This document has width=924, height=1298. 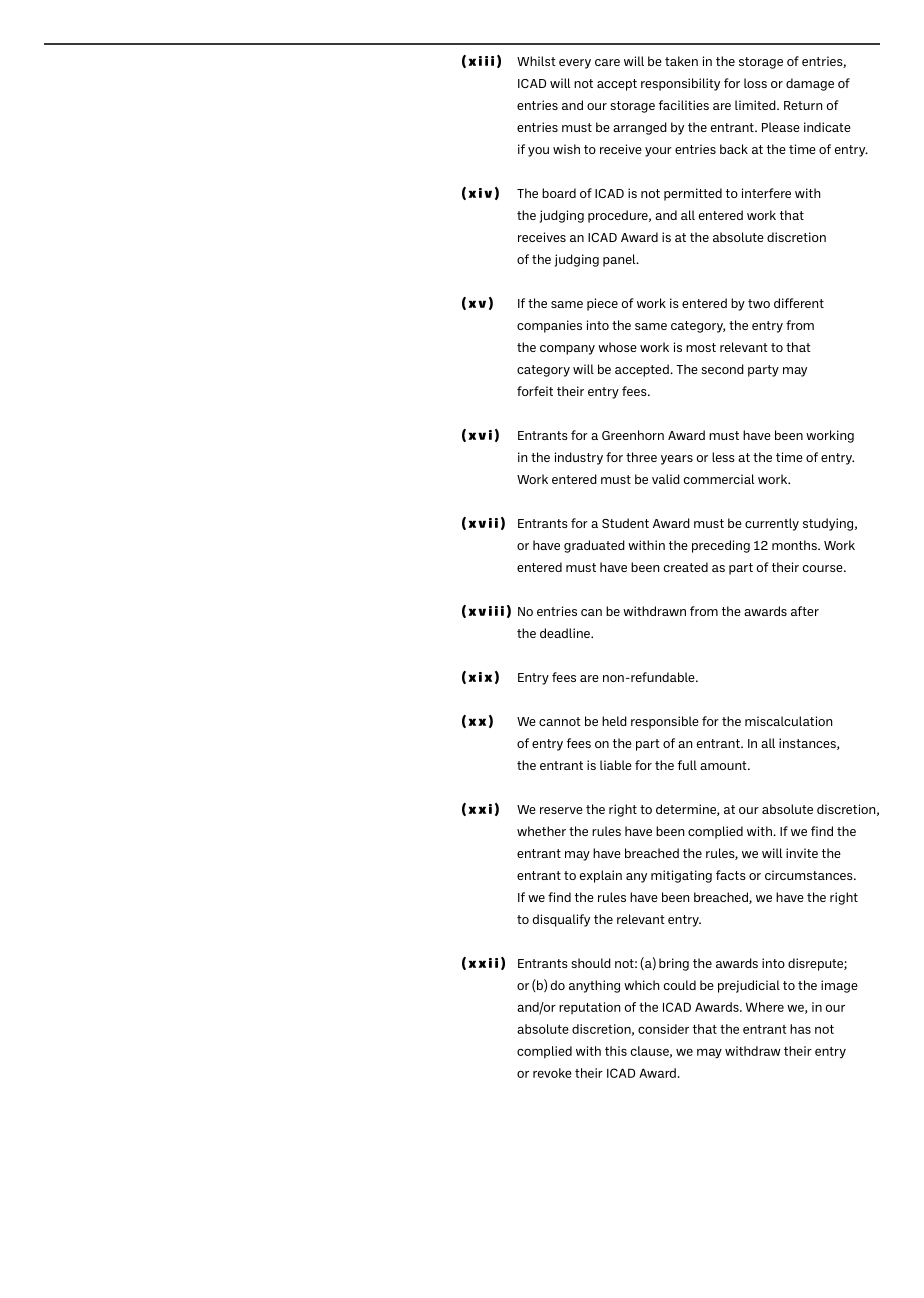 I want to click on Return, so click(x=803, y=105).
